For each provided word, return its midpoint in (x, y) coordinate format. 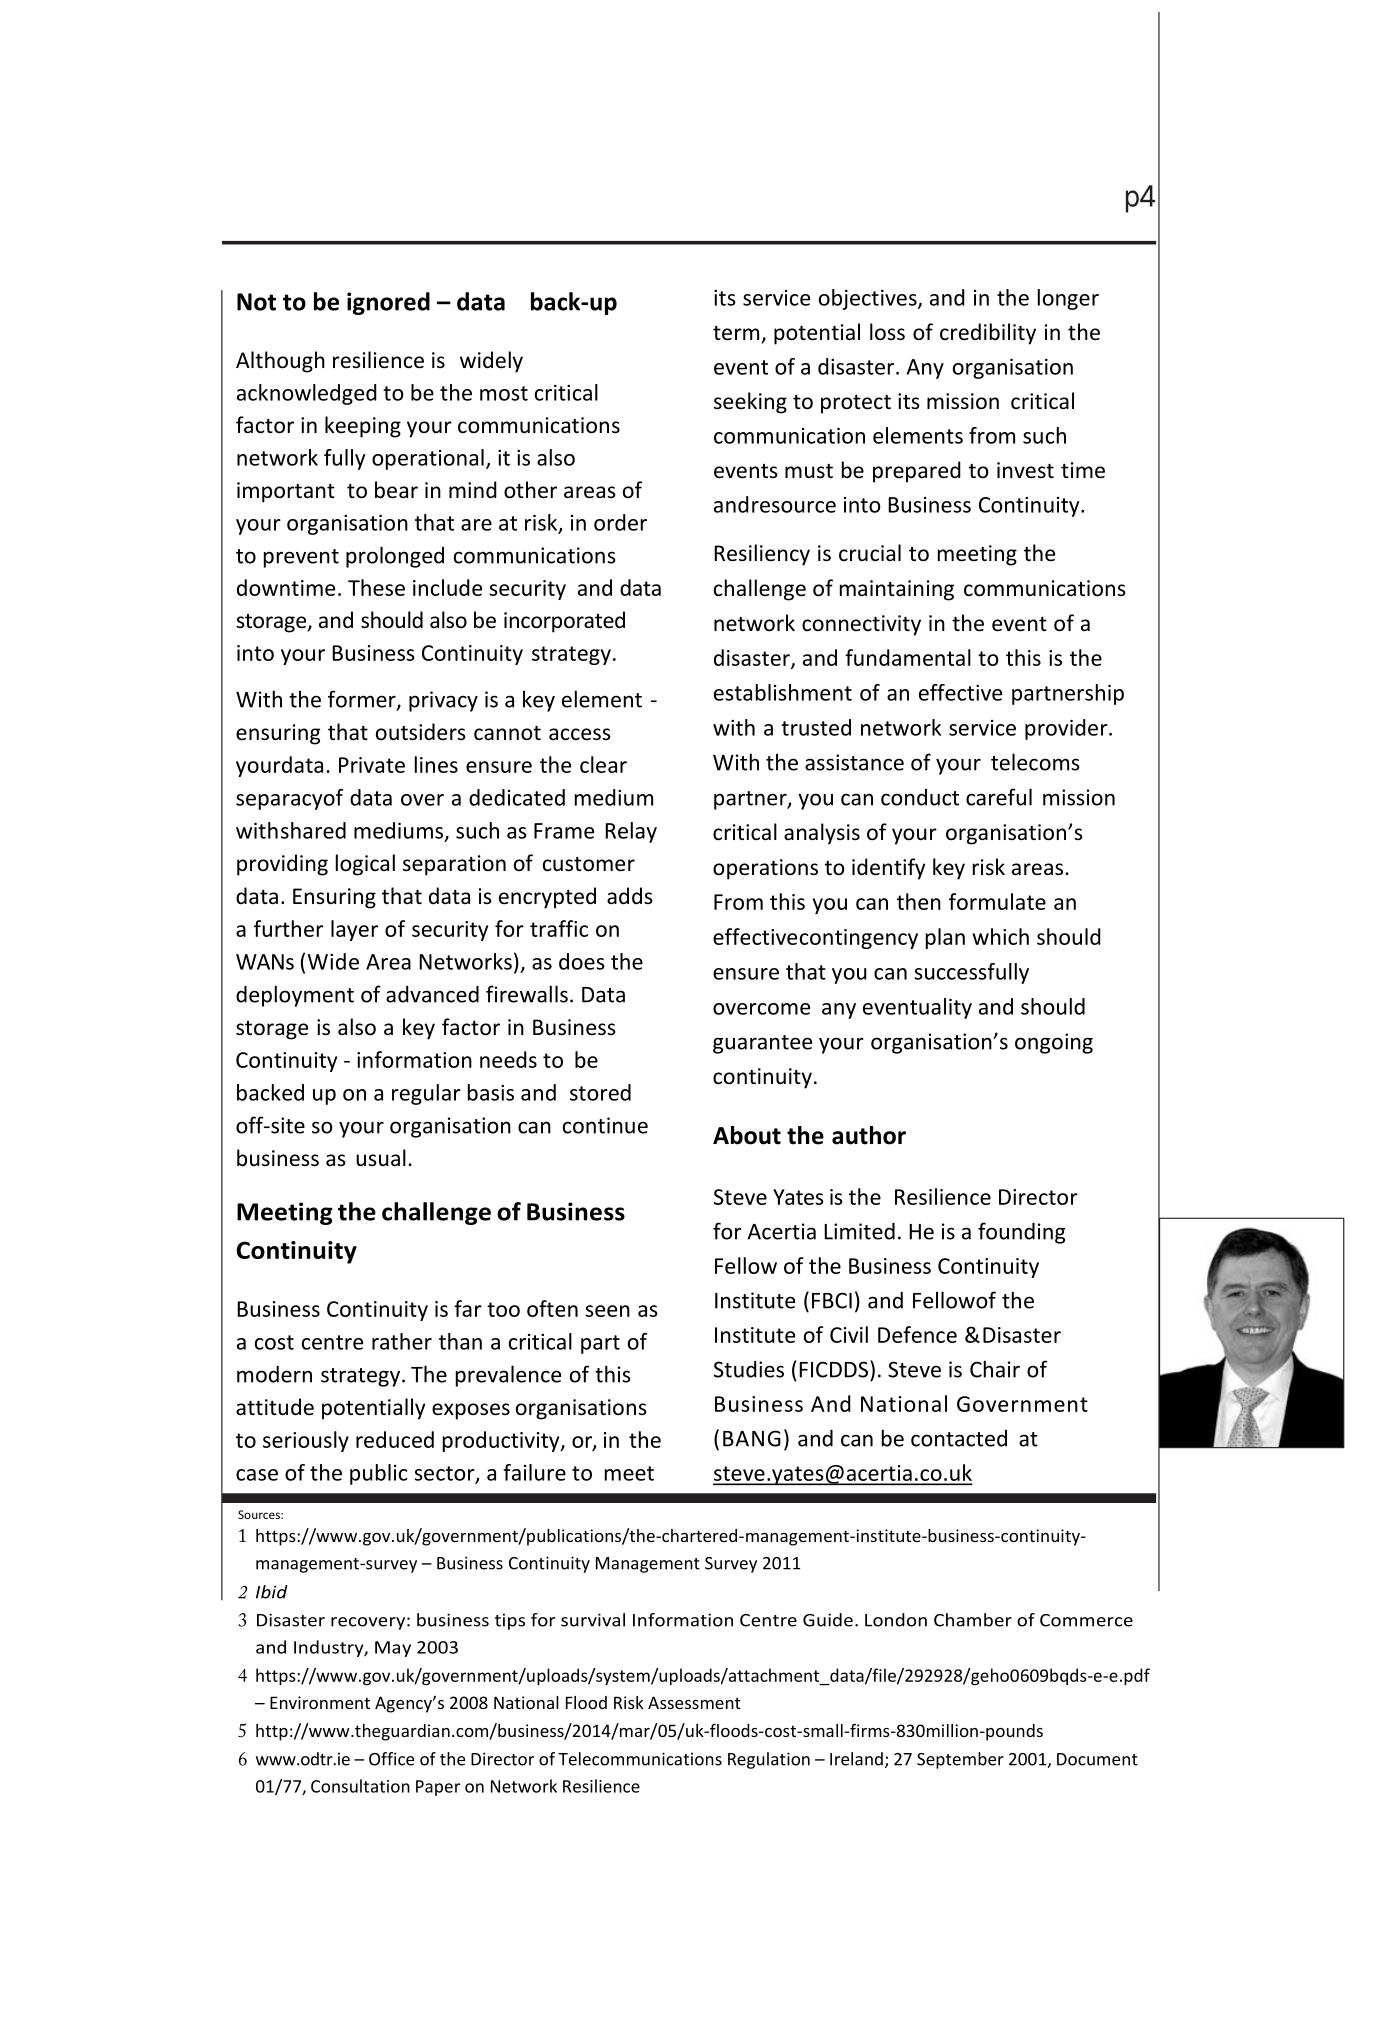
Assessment (694, 1702)
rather (402, 1341)
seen (607, 1311)
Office (391, 1759)
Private (372, 765)
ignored (388, 303)
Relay (631, 832)
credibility (988, 334)
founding (1021, 1233)
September (960, 1760)
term (736, 333)
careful (999, 797)
